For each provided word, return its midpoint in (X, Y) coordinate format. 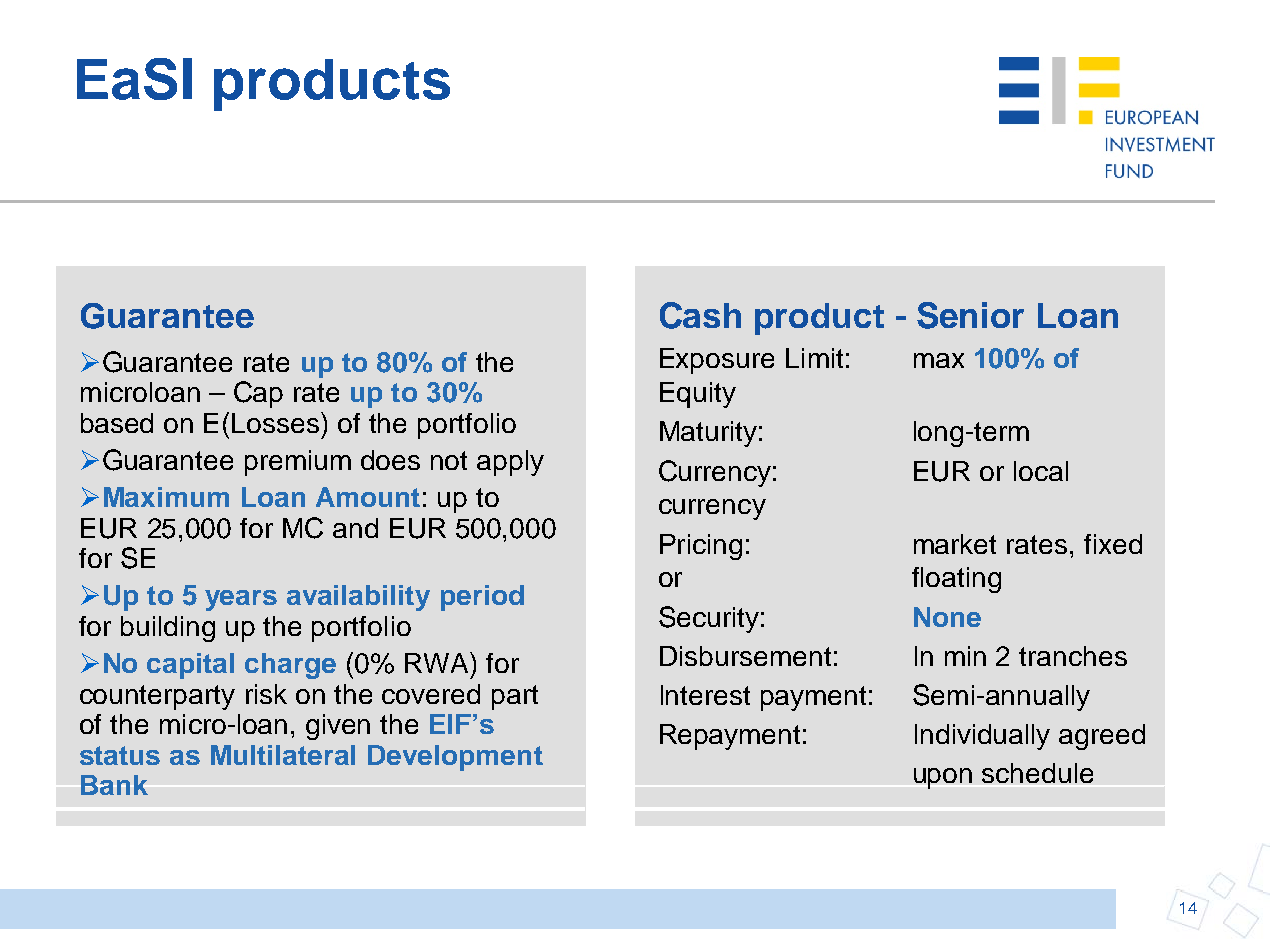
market (955, 544)
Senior (970, 315)
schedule (1037, 773)
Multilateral (283, 755)
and (355, 528)
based (117, 423)
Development (455, 758)
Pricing (701, 547)
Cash (700, 315)
